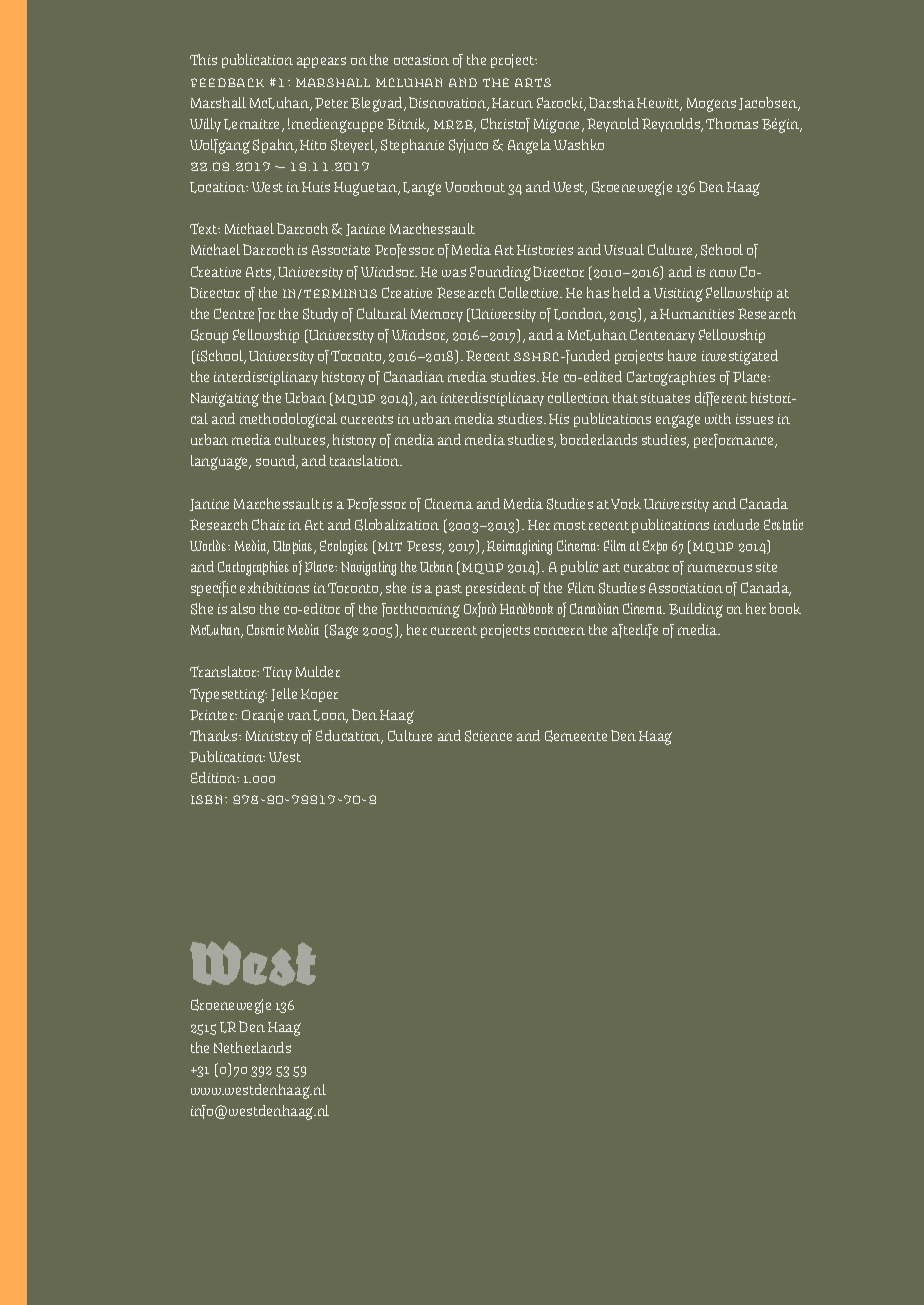 This image has height=1305, width=924. I want to click on numerous, so click(720, 568).
